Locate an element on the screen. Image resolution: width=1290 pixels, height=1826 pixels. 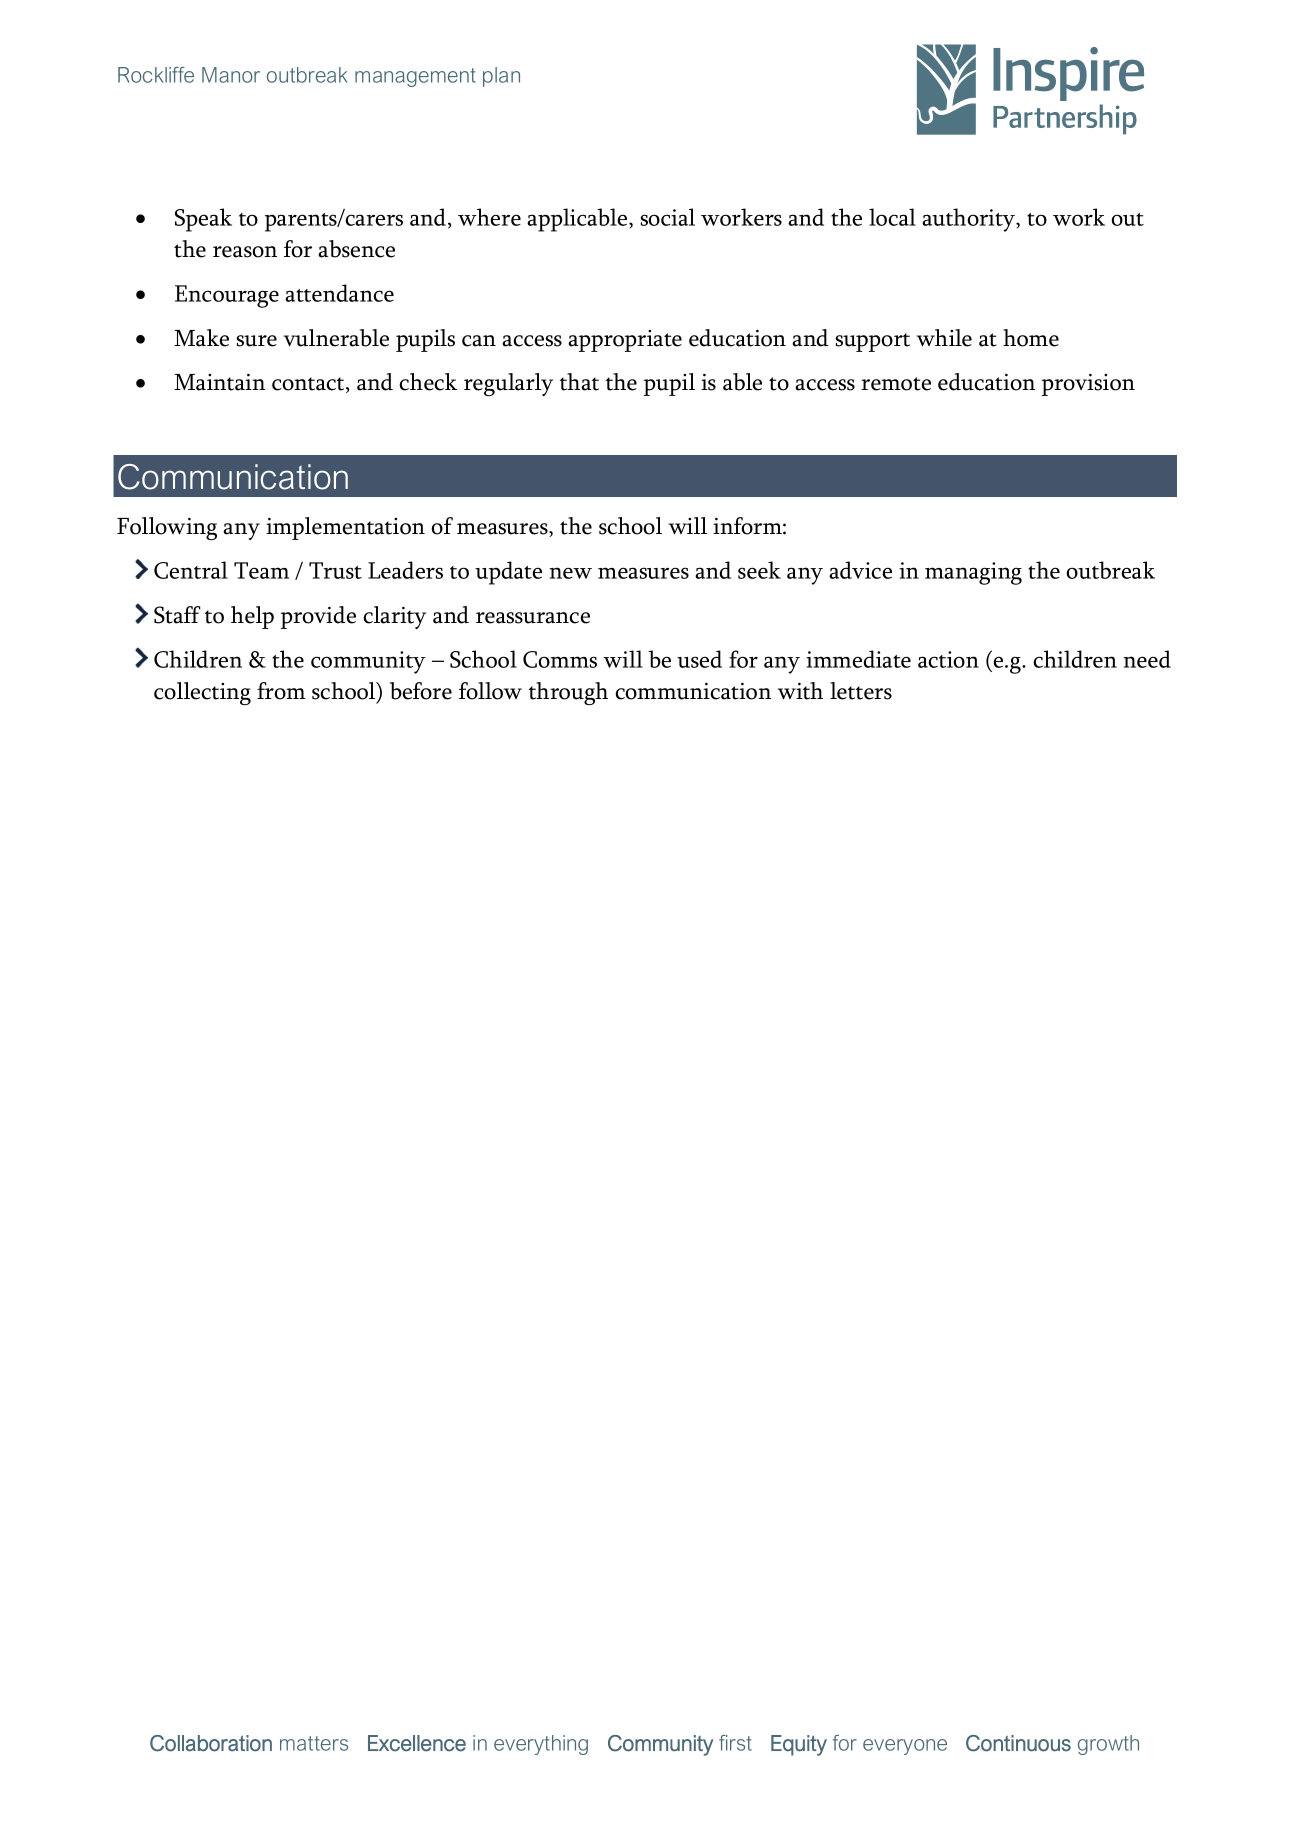
letters is located at coordinates (861, 691).
